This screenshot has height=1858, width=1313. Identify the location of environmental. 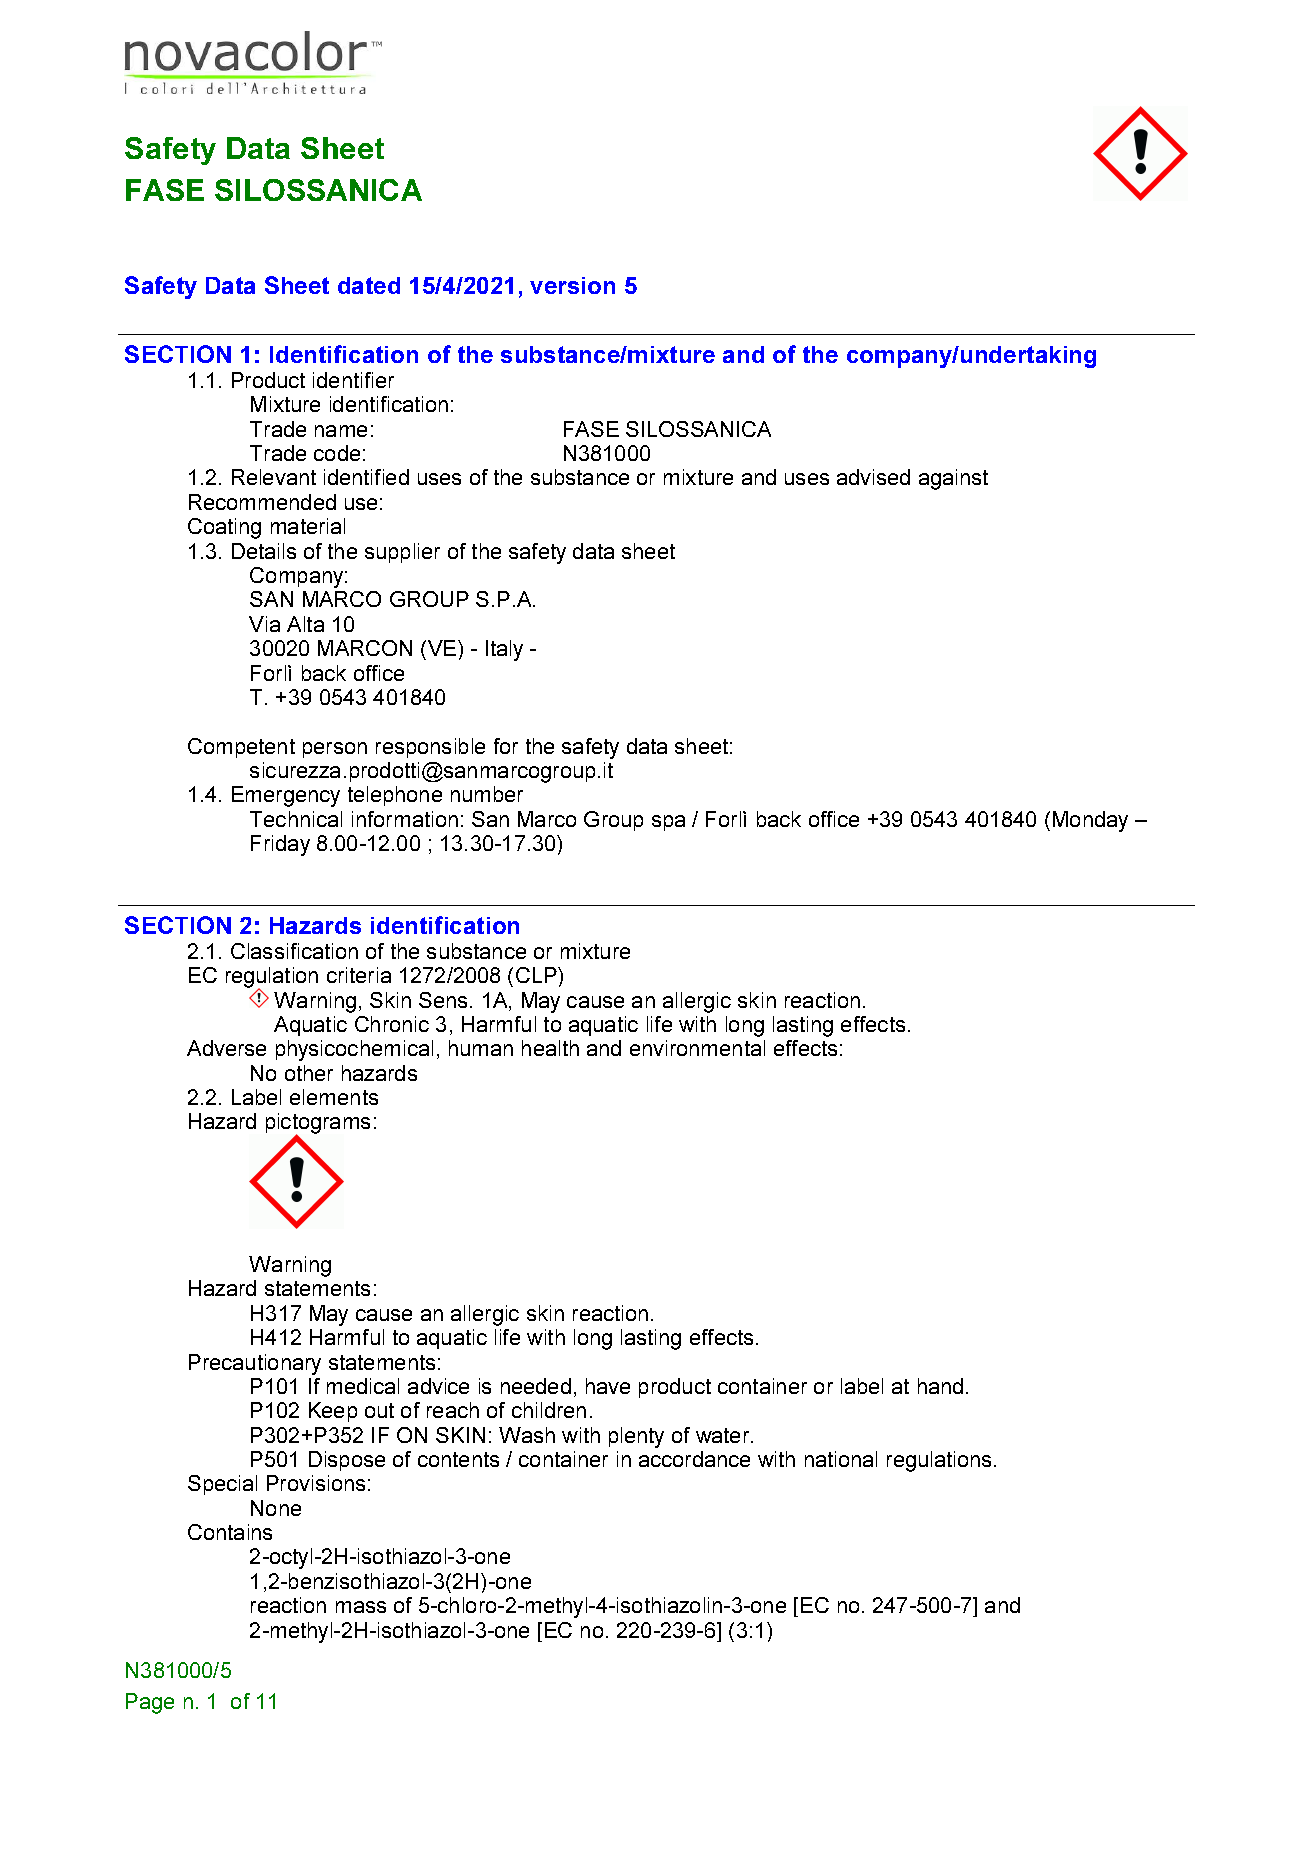
(697, 1048).
